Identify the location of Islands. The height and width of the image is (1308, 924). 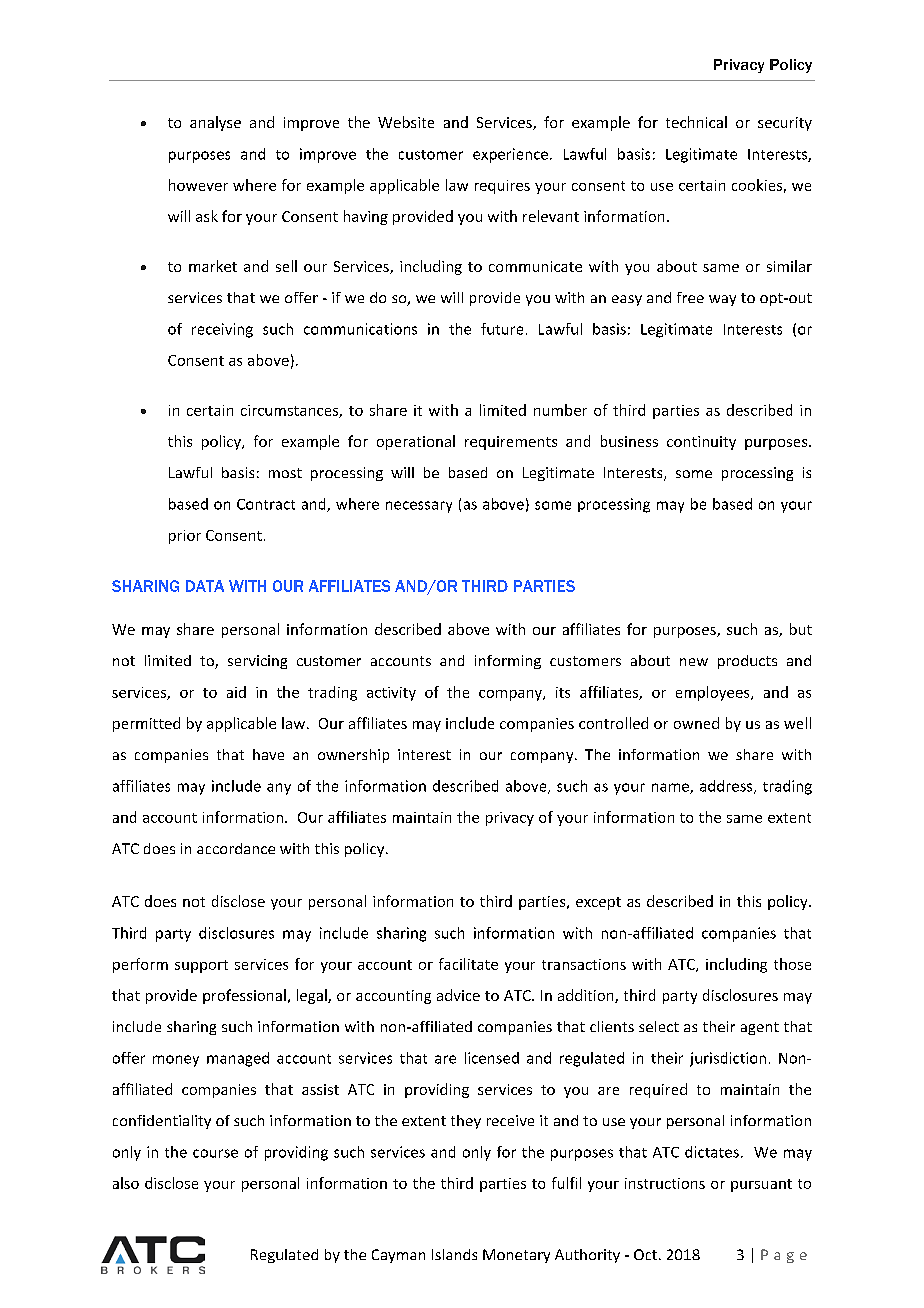
(454, 1254).
